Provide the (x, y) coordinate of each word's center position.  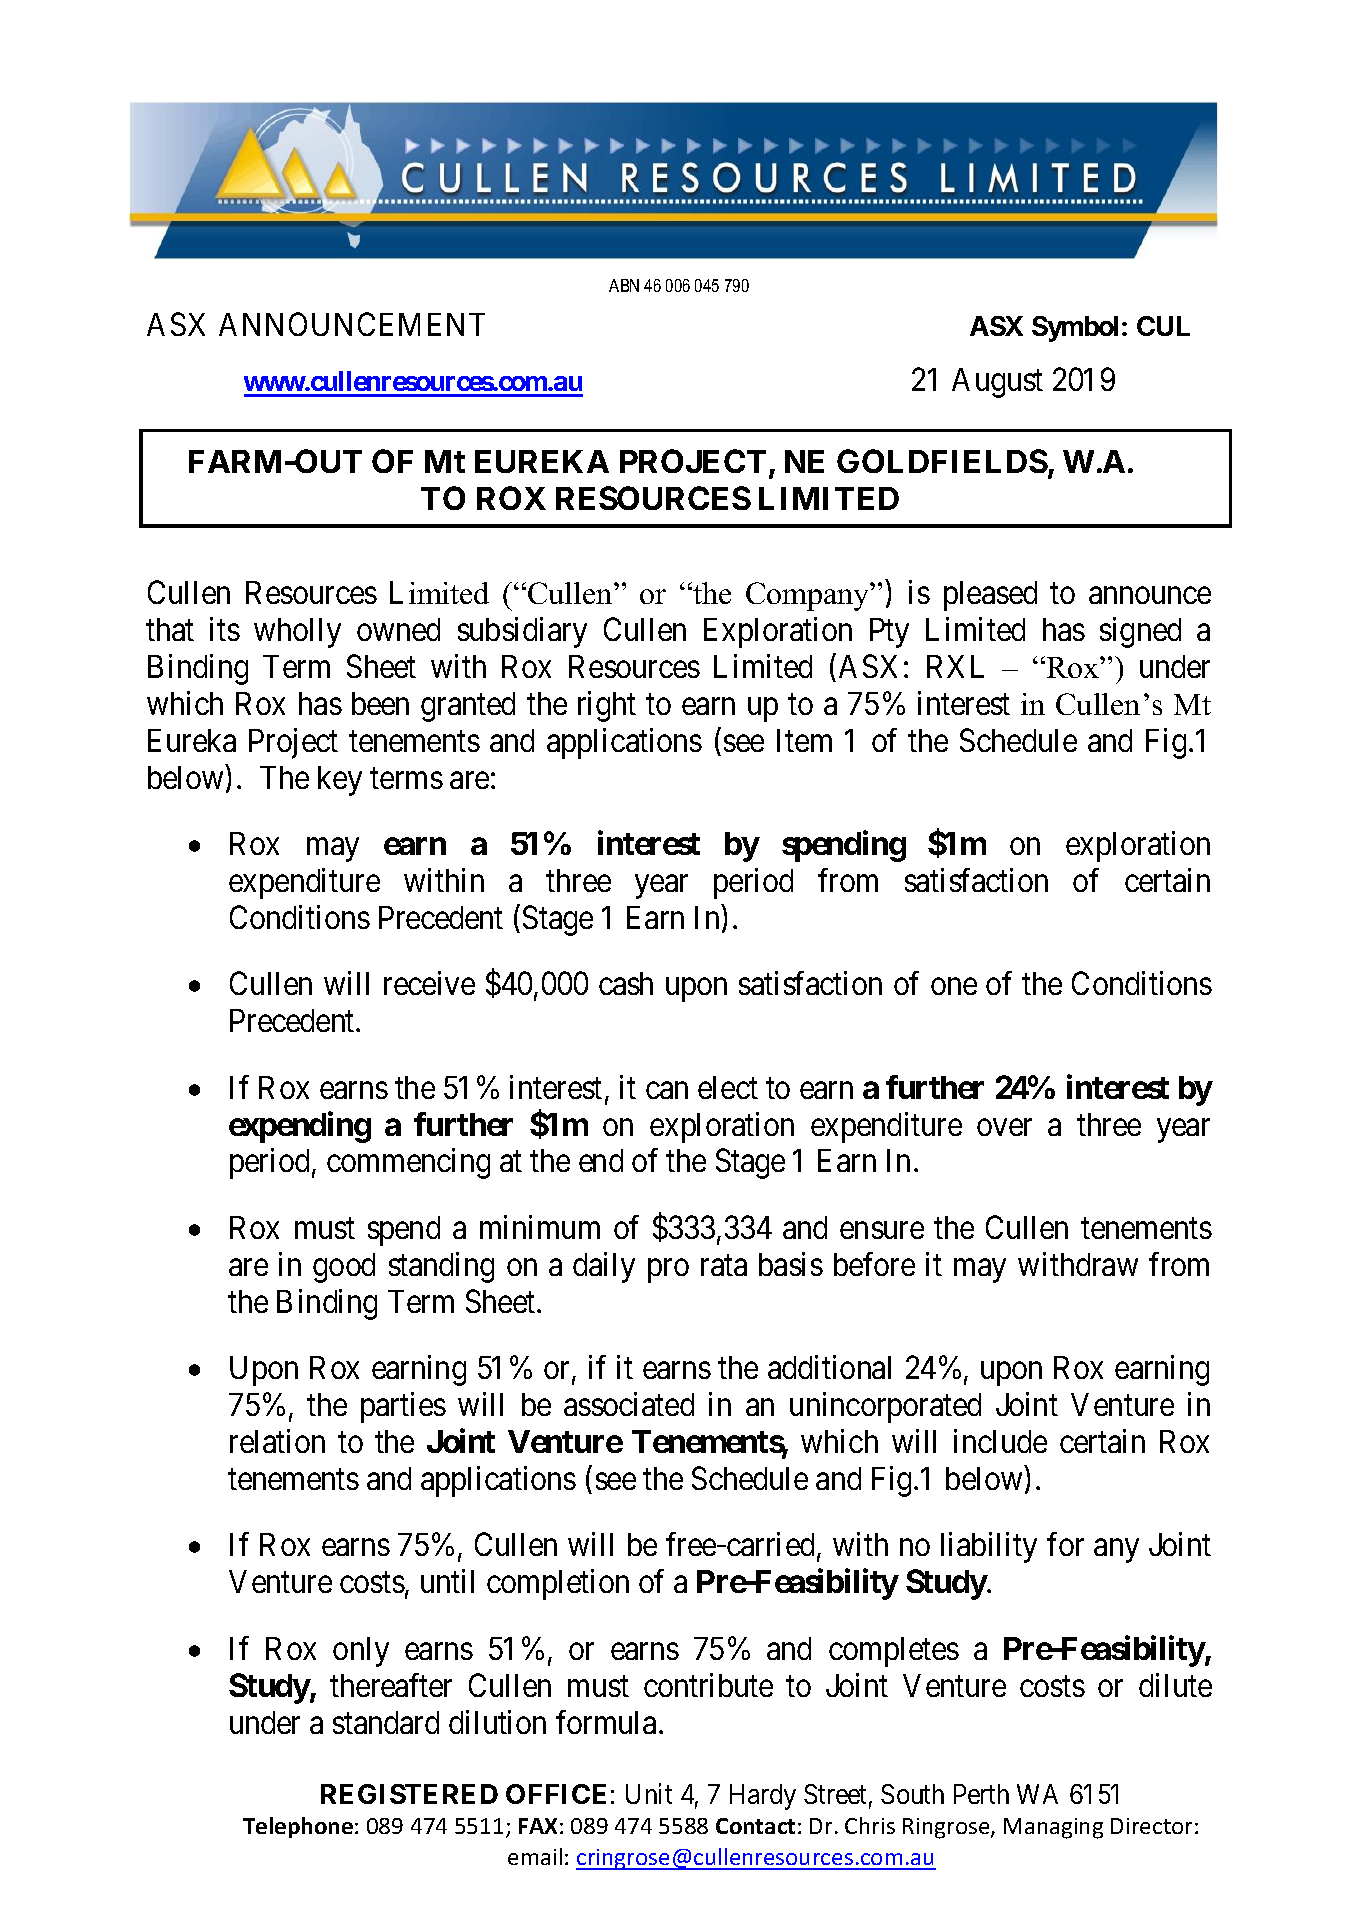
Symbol (1075, 329)
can (667, 1090)
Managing (1053, 1828)
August (997, 383)
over (1004, 1127)
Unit (649, 1793)
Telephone (298, 1827)
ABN (624, 285)
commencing (408, 1164)
